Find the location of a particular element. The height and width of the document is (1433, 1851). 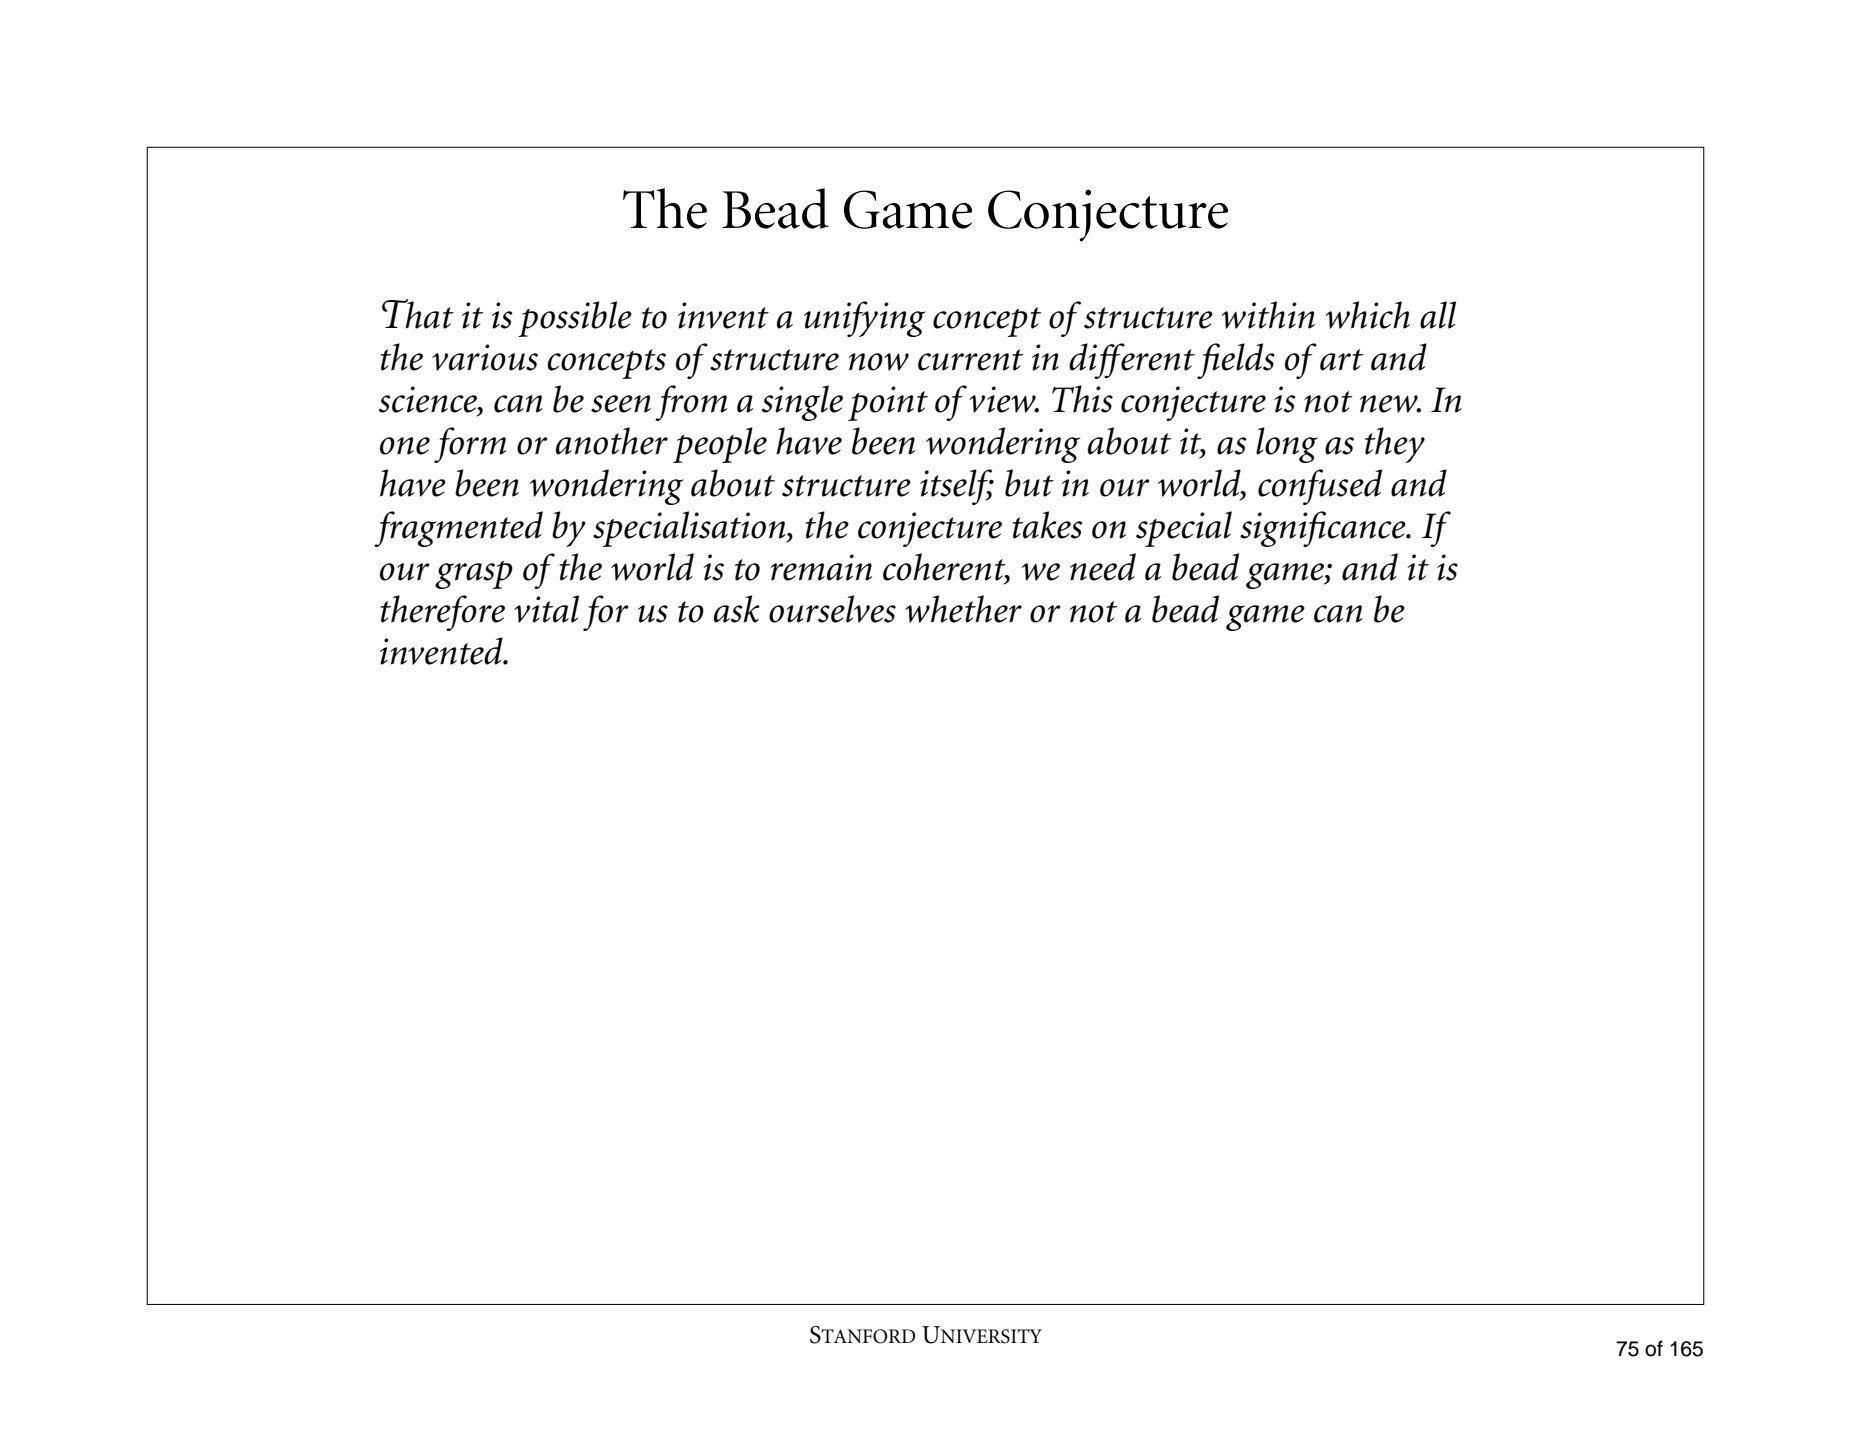

possible is located at coordinates (575, 319).
